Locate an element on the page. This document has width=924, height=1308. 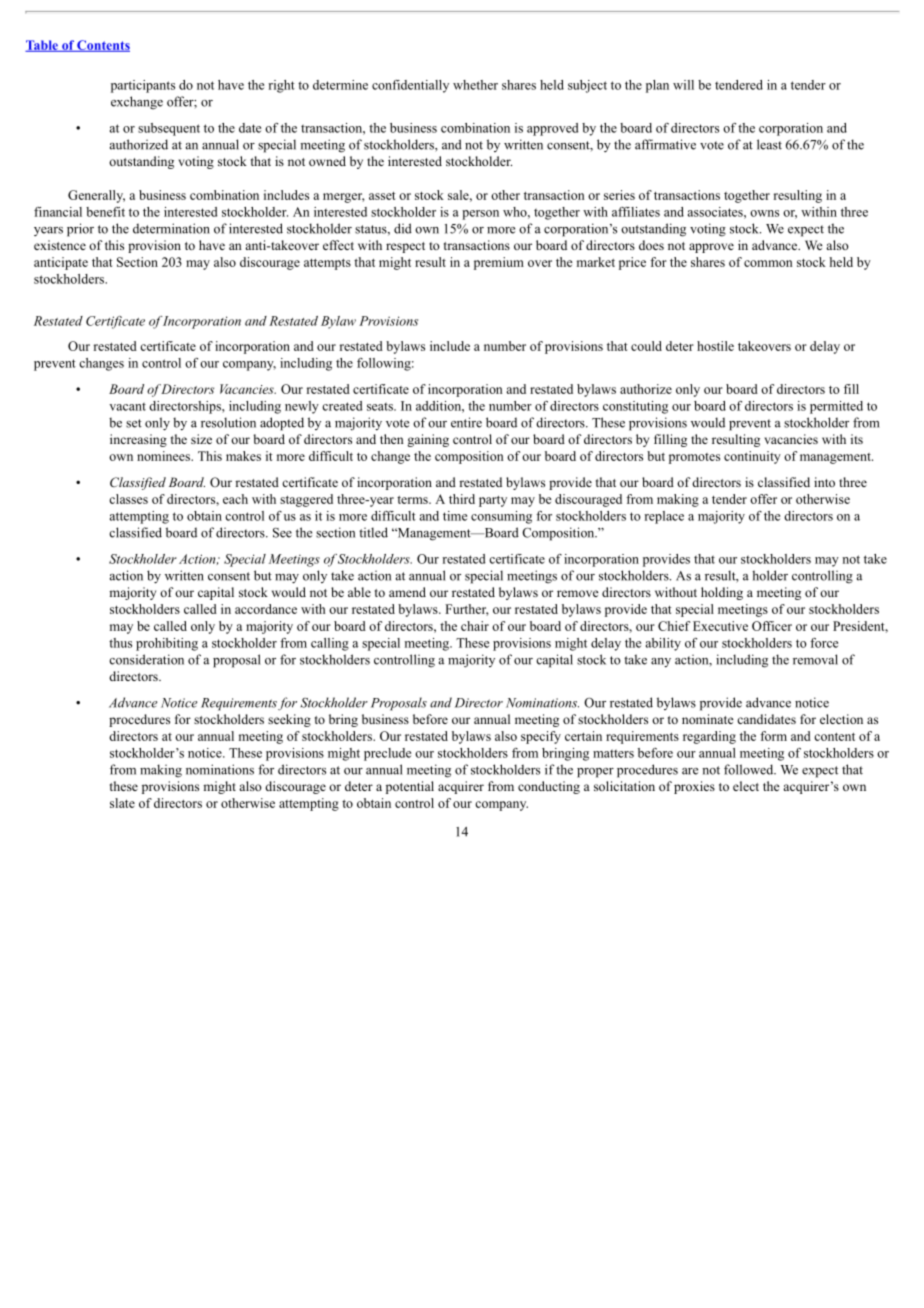
gaining is located at coordinates (428, 440).
